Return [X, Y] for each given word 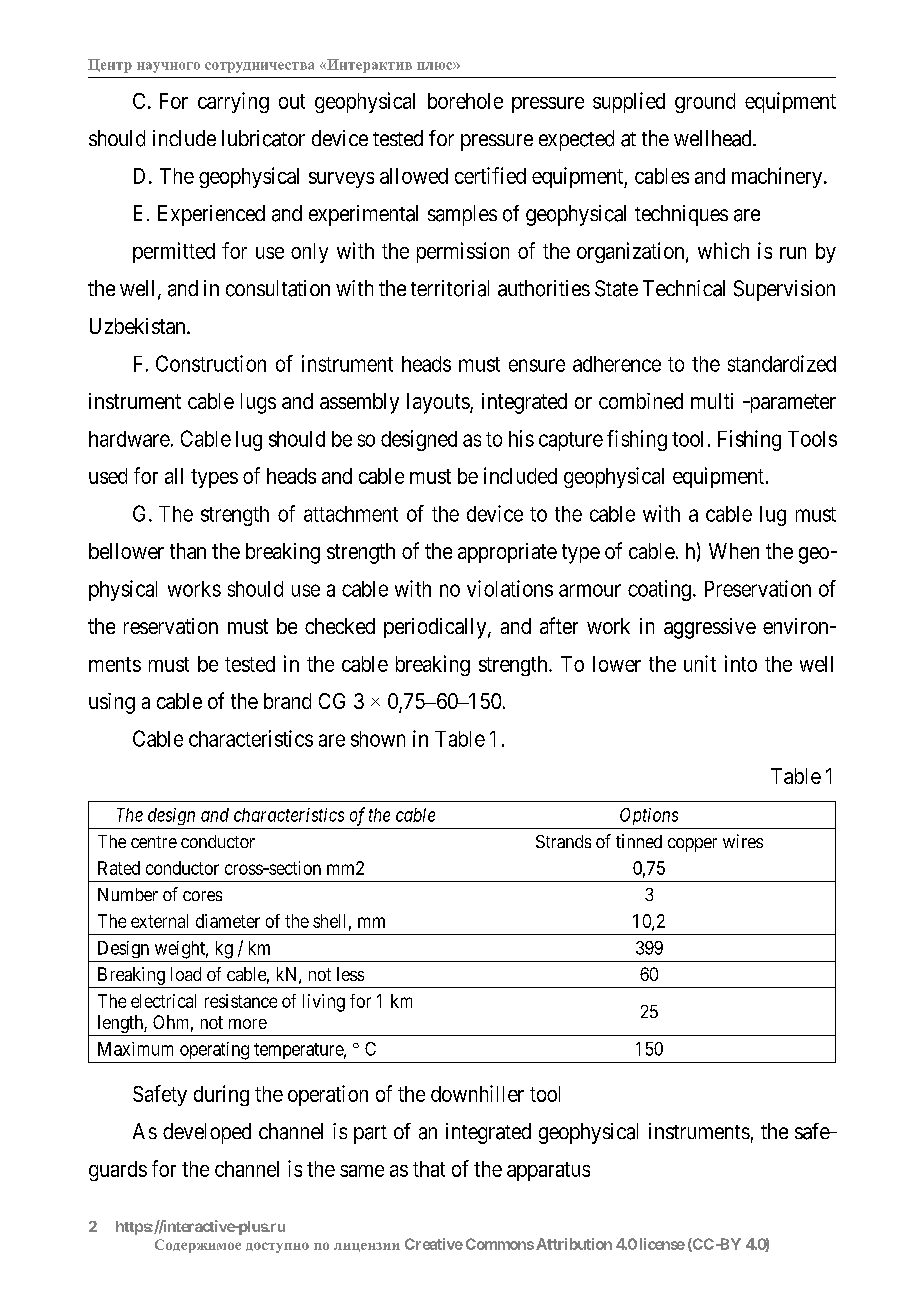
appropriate [507, 553]
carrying [233, 102]
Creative [434, 1244]
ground [705, 103]
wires [743, 841]
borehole [465, 101]
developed [207, 1133]
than [188, 551]
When [734, 551]
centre [154, 842]
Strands [563, 841]
